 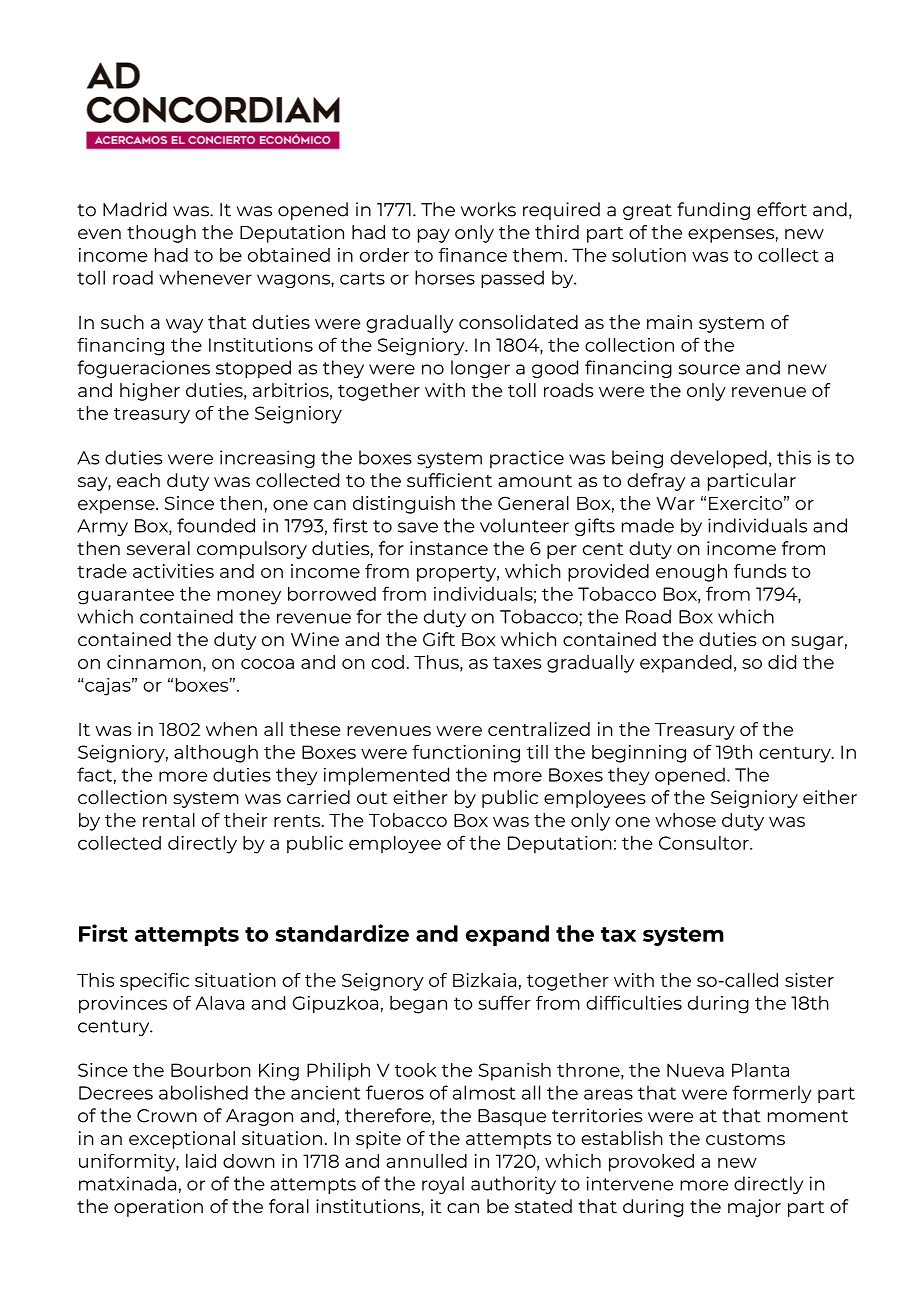 What do you see at coordinates (434, 236) in the screenshot?
I see `pay` at bounding box center [434, 236].
